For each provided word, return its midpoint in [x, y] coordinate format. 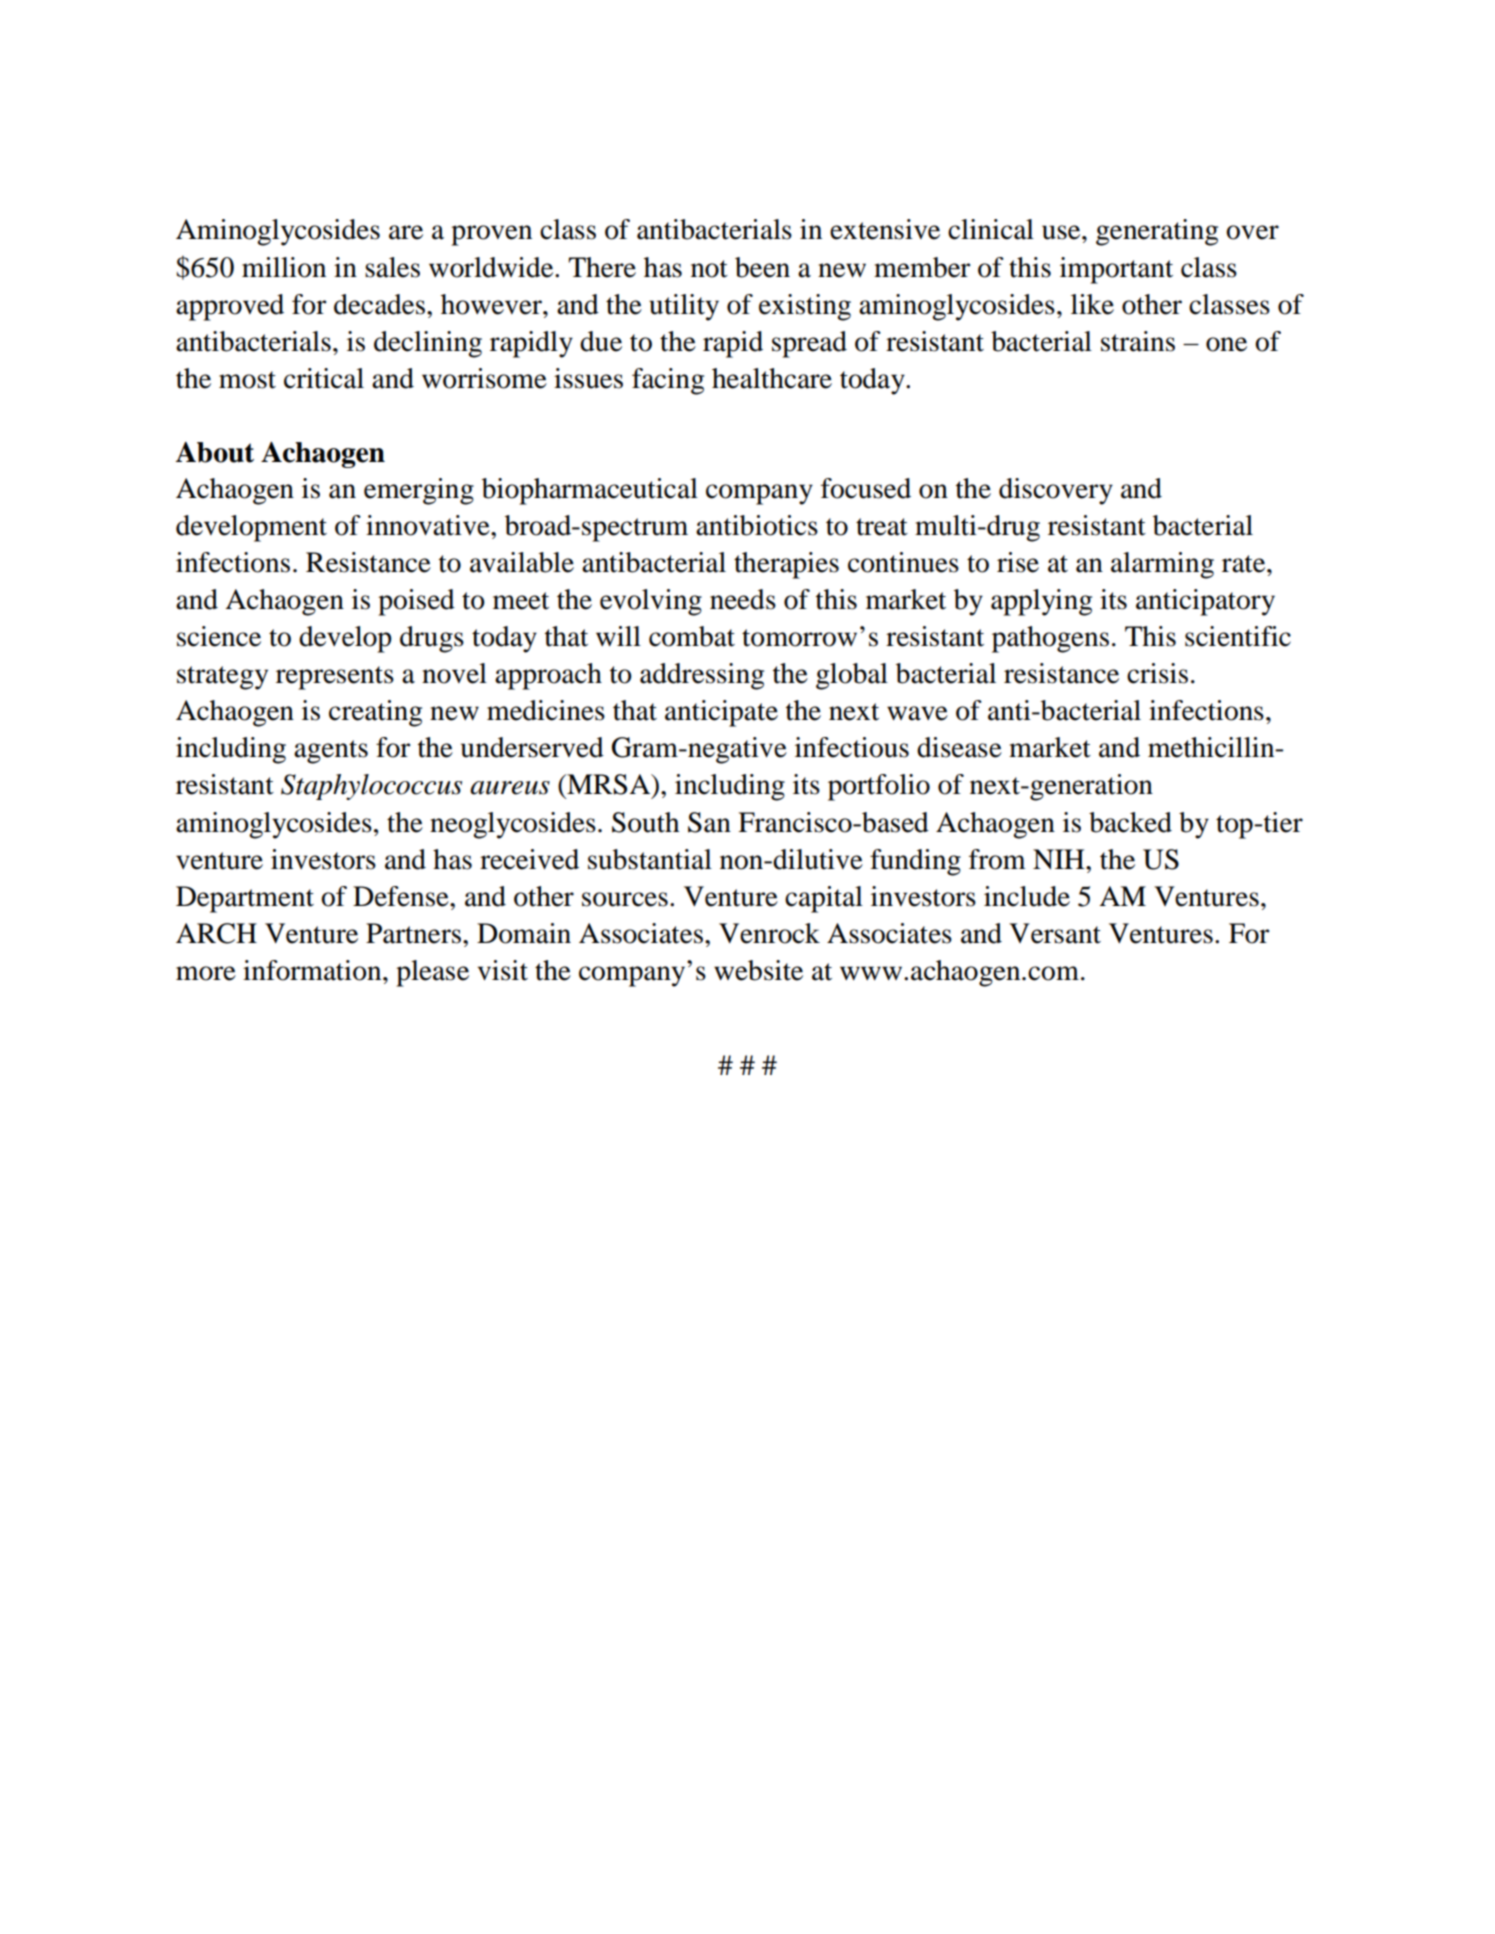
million [284, 267]
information [313, 970]
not [709, 269]
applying [1041, 602]
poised [416, 602]
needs [743, 599]
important [1116, 270]
